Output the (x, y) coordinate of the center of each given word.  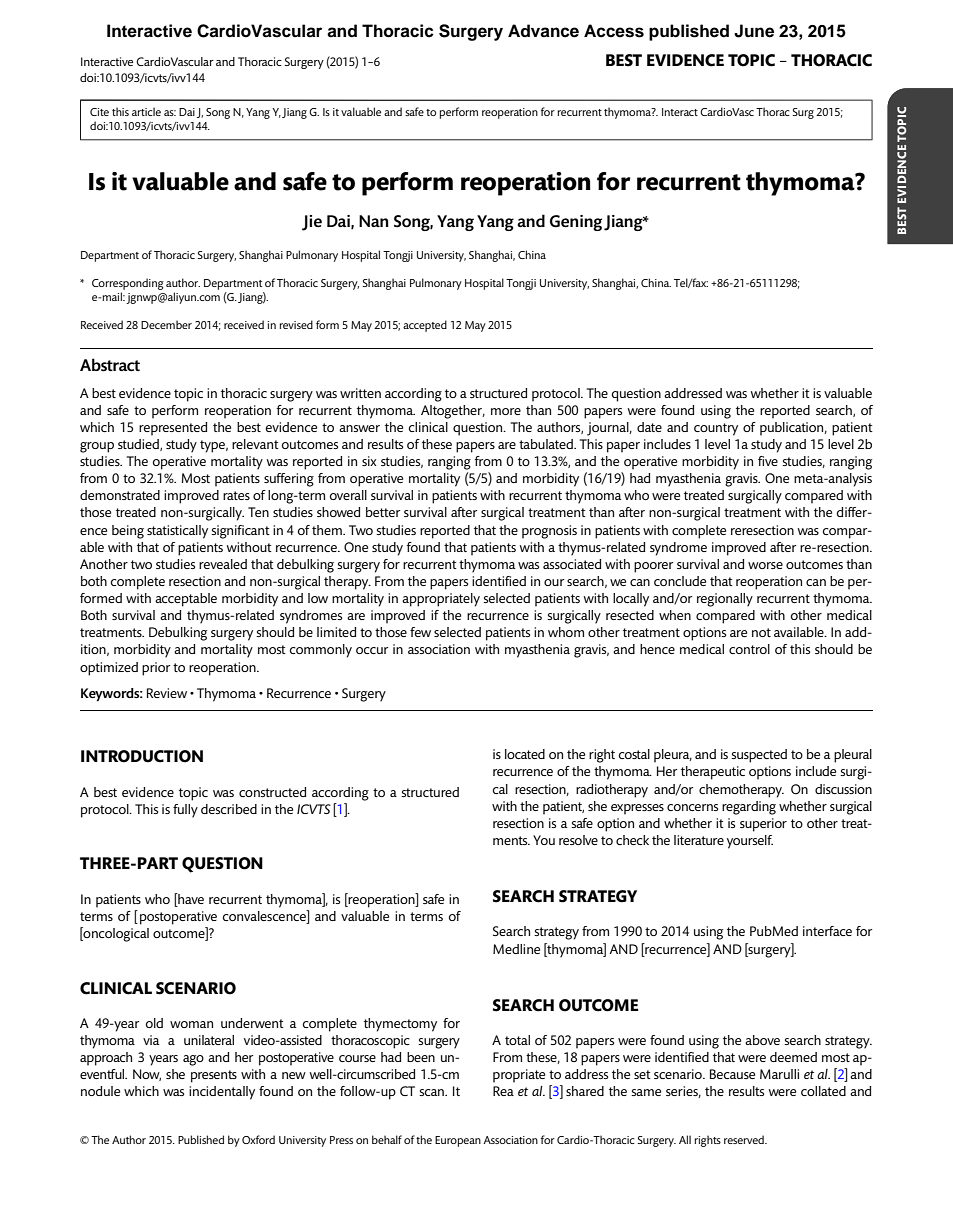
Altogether (453, 412)
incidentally (222, 1093)
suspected (759, 756)
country (716, 429)
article (146, 111)
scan (433, 1092)
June (754, 31)
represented (173, 429)
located (525, 754)
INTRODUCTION (142, 756)
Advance (543, 31)
